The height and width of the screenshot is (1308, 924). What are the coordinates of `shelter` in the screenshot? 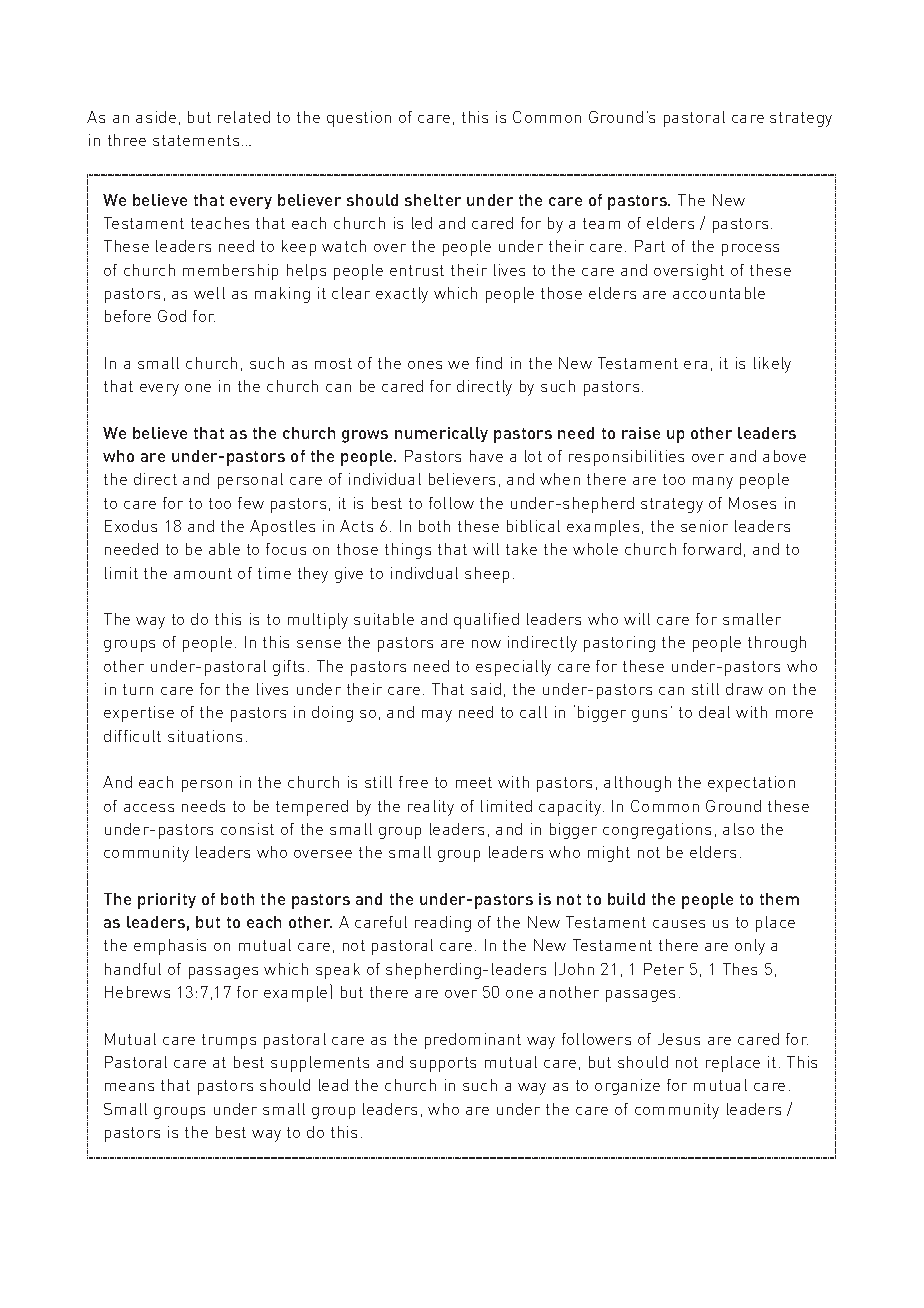 It's located at (433, 200).
